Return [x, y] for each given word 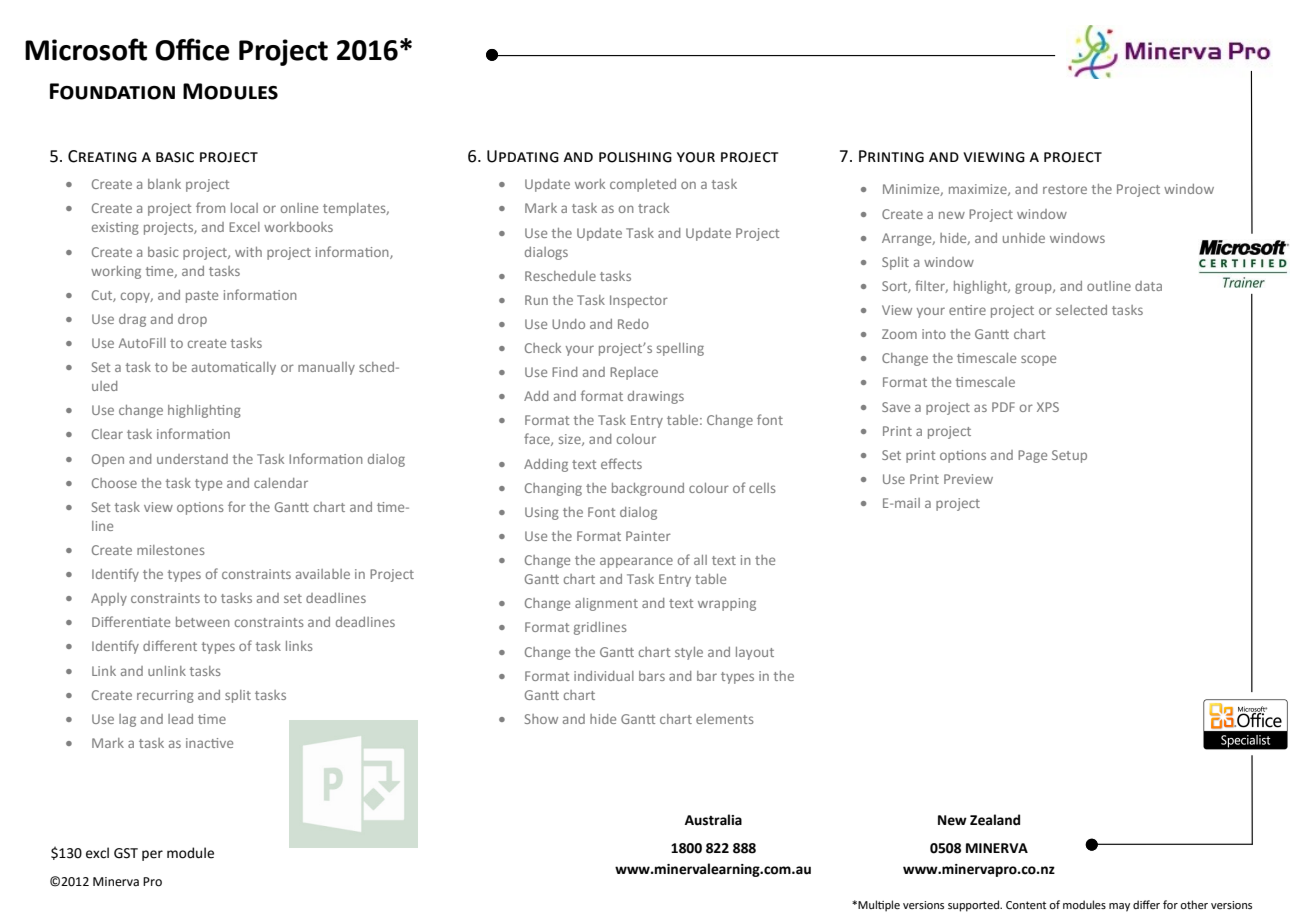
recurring [165, 696]
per [152, 855]
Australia [713, 820]
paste [202, 297]
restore [1065, 189]
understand [192, 459]
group [1034, 288]
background [648, 489]
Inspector [639, 301]
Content [1026, 905]
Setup [1069, 456]
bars [652, 676]
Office [192, 49]
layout [755, 653]
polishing [635, 157]
